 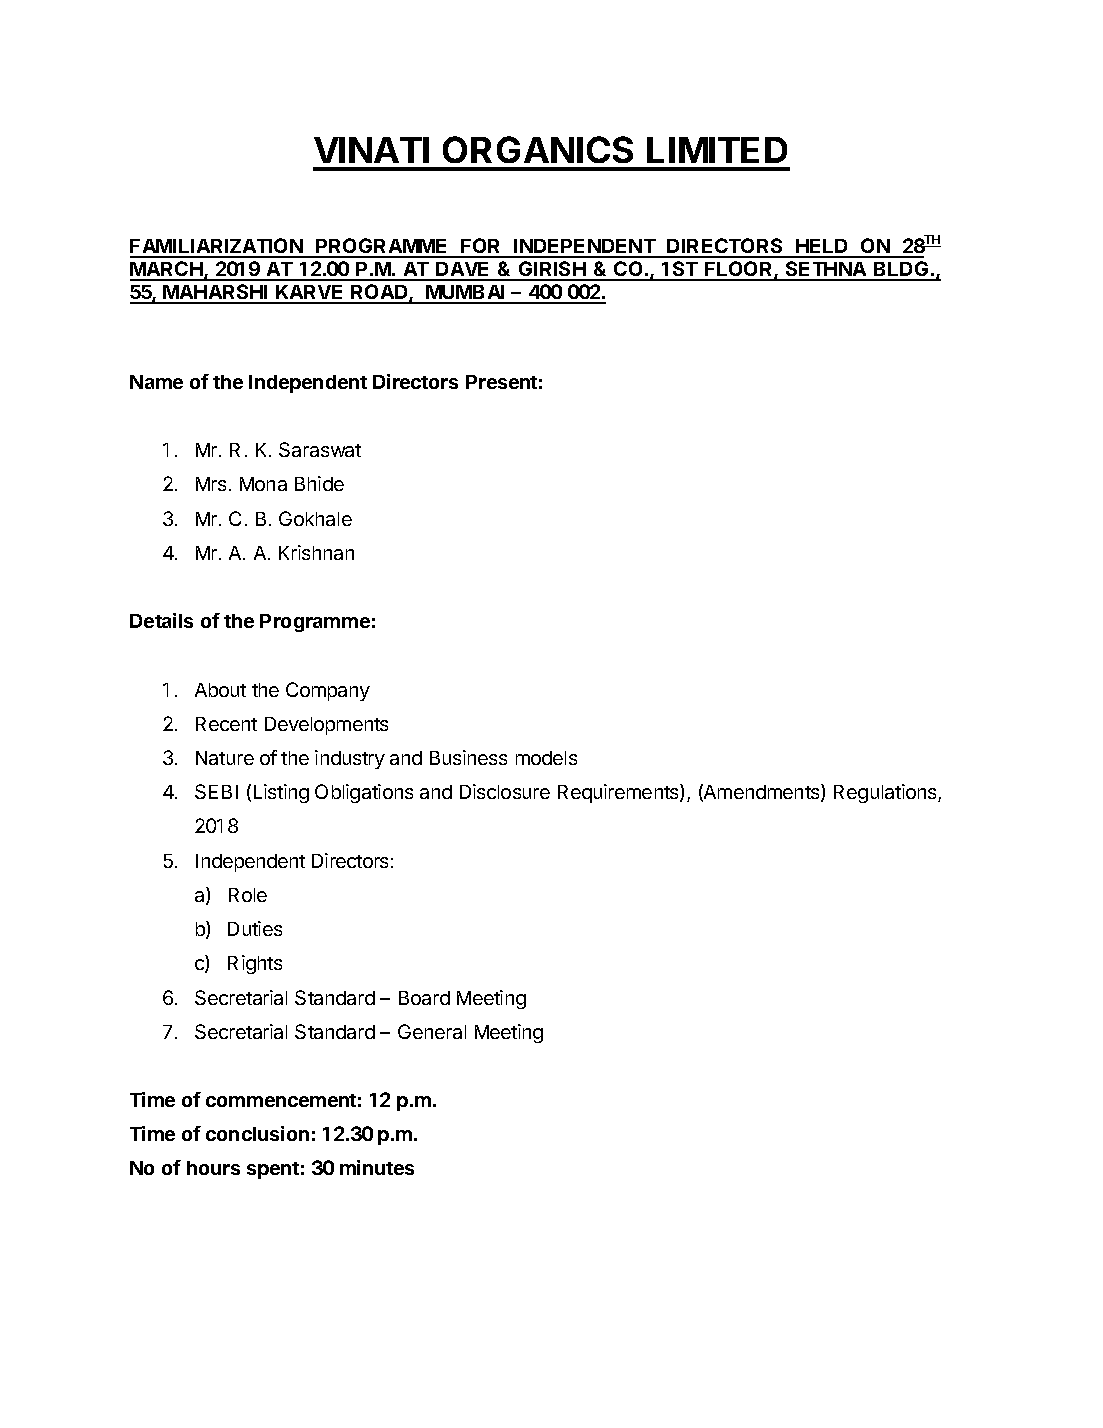 What do you see at coordinates (538, 149) in the screenshot?
I see `ORGANICS` at bounding box center [538, 149].
